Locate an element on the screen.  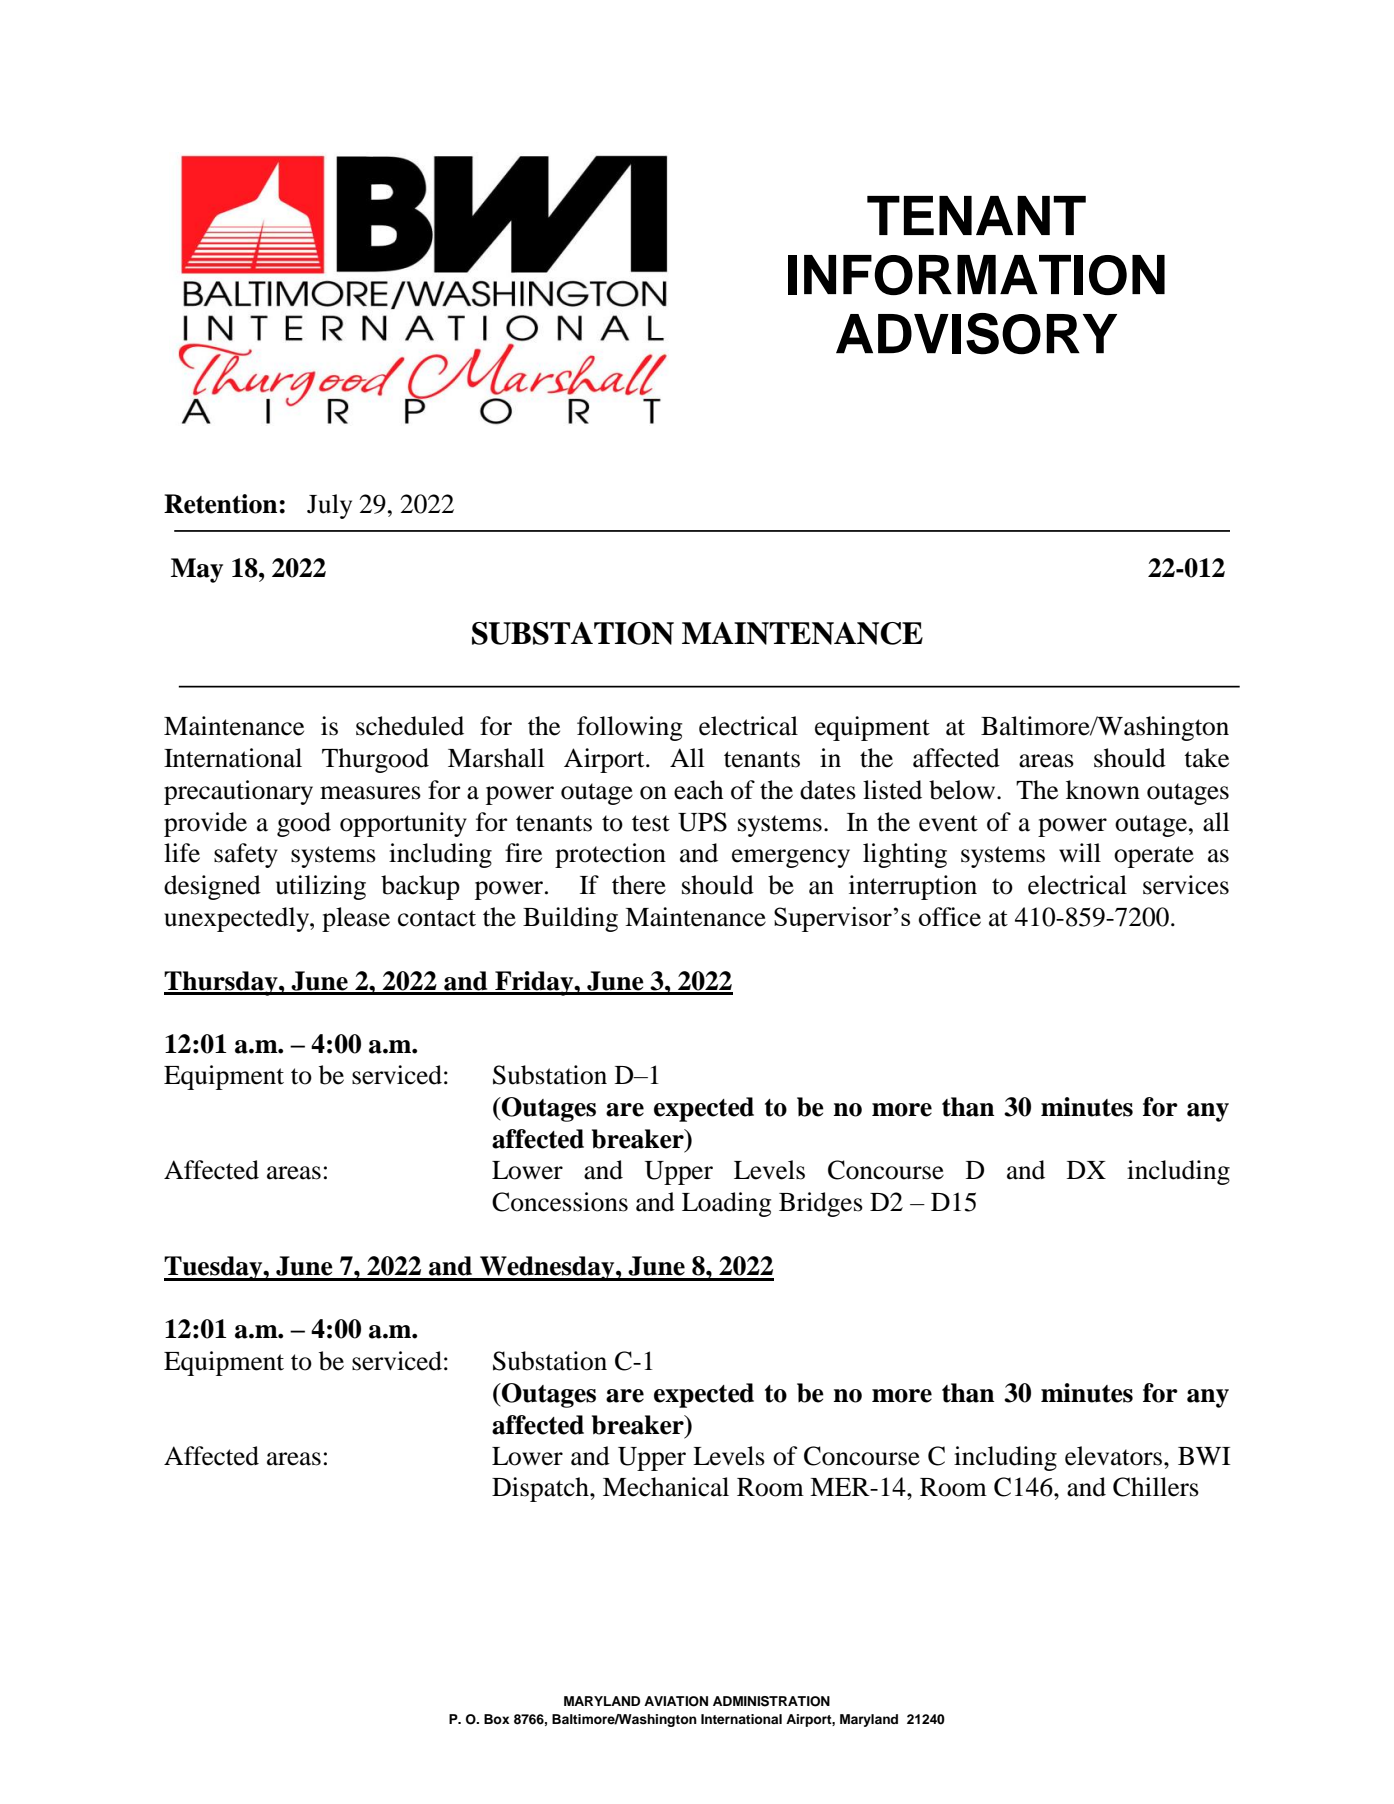
ADVISORY is located at coordinates (976, 334).
